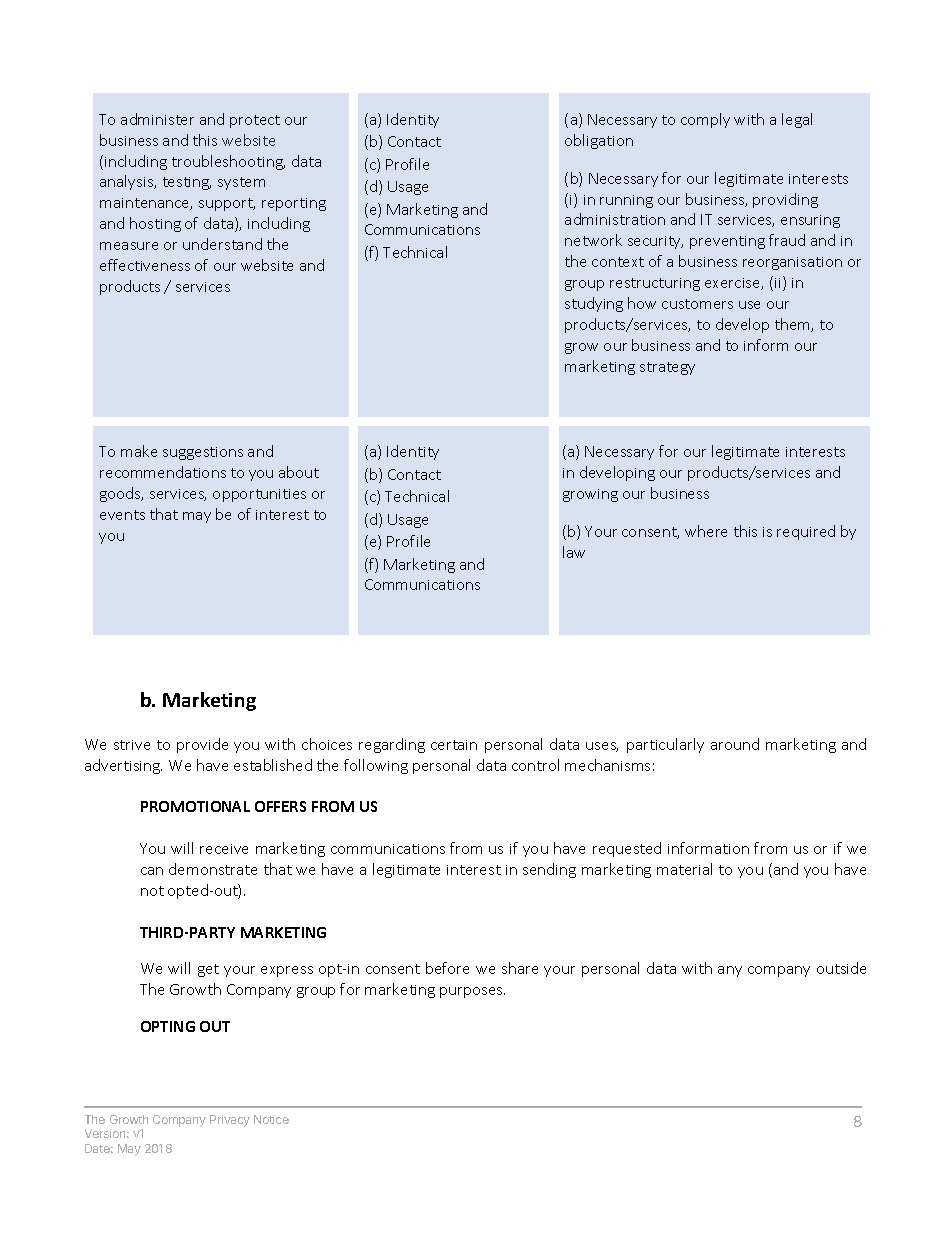  Describe the element at coordinates (202, 745) in the screenshot. I see `provide` at that location.
